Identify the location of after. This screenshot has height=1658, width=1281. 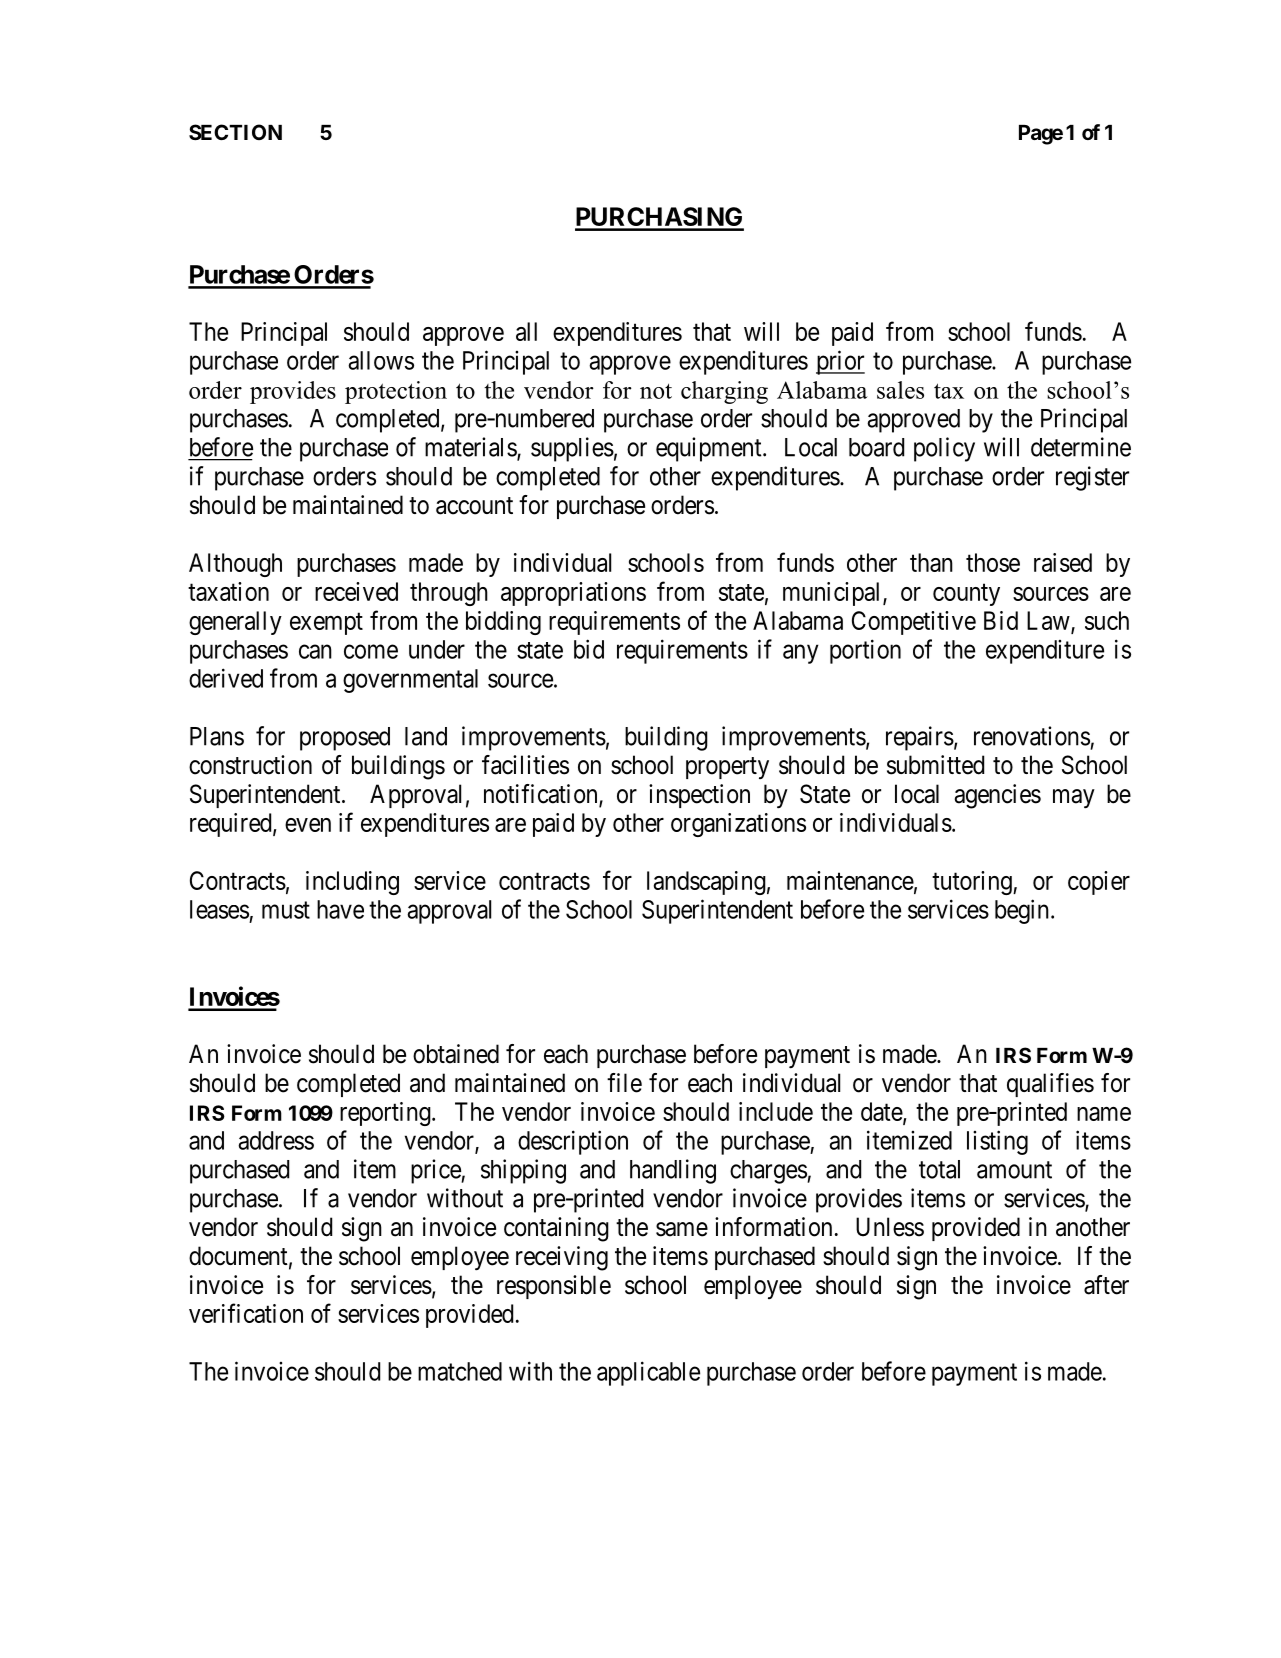
(1106, 1285).
